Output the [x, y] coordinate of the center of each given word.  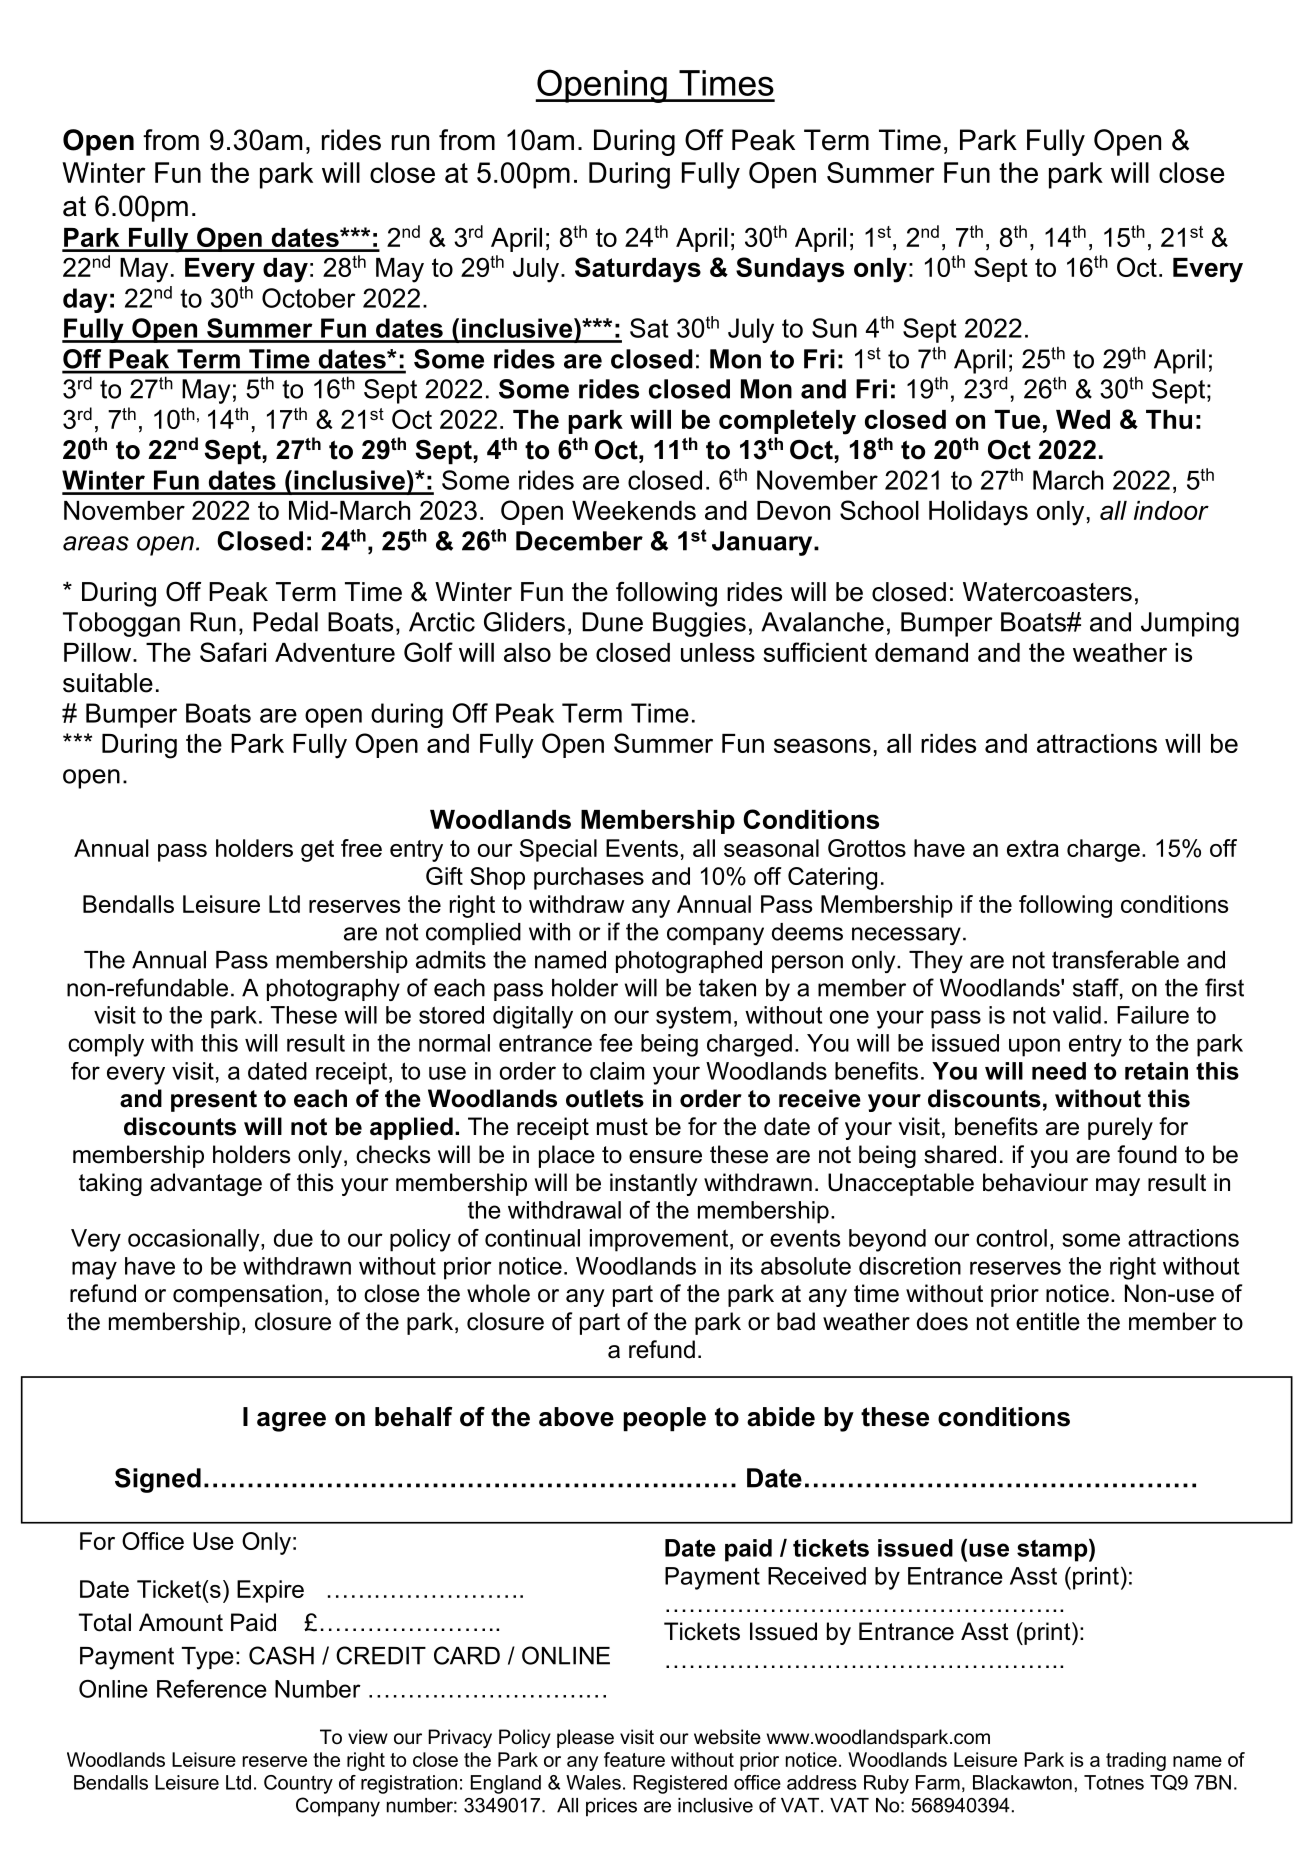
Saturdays [638, 270]
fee [616, 1043]
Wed [1083, 419]
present [214, 1101]
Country [298, 1784]
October [309, 298]
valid [1077, 1015]
